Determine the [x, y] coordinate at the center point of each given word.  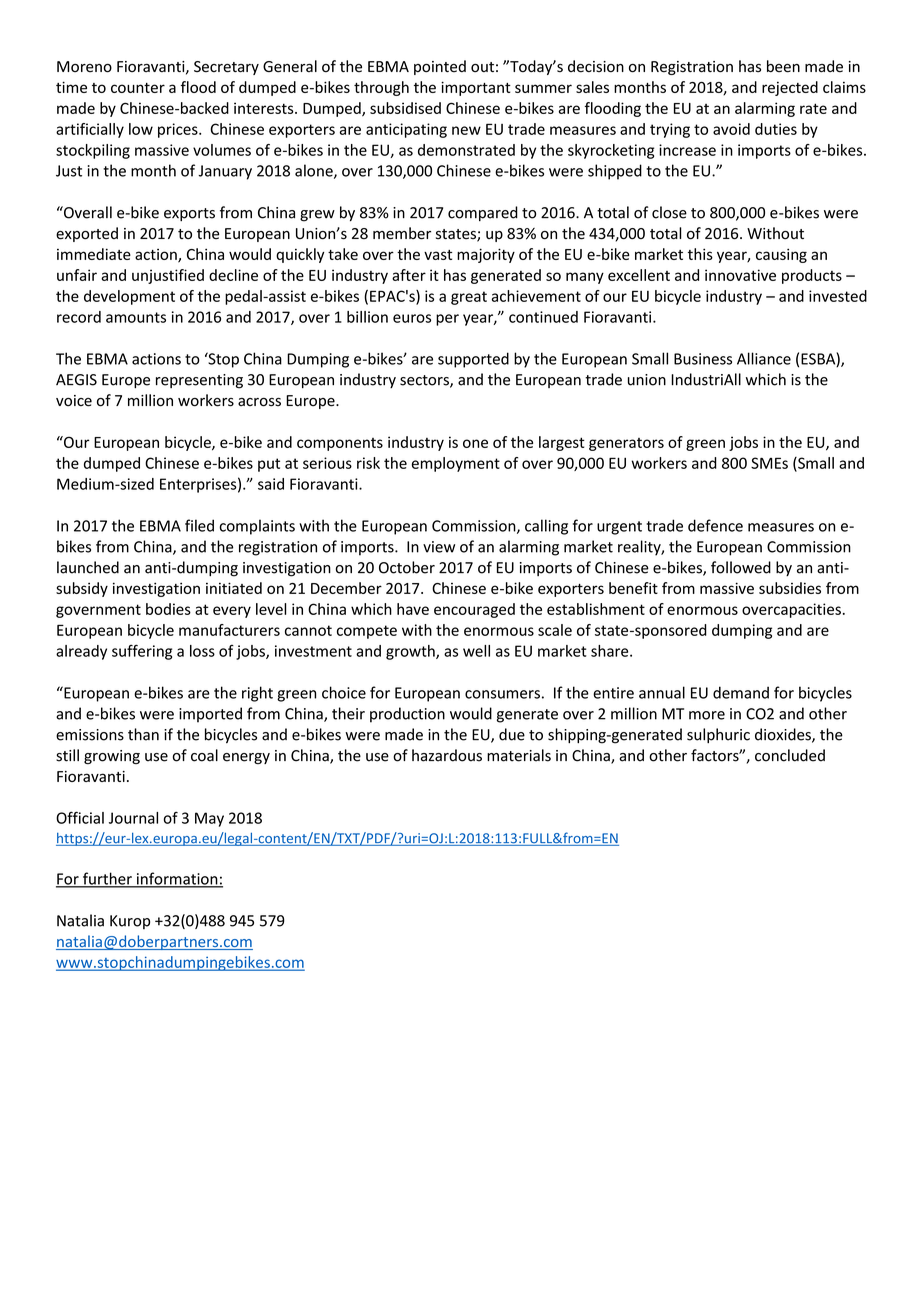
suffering [142, 652]
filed [199, 525]
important [476, 88]
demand [741, 692]
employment [456, 464]
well [476, 651]
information [177, 879]
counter [138, 88]
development [129, 297]
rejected [790, 88]
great [469, 298]
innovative [740, 275]
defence [715, 525]
